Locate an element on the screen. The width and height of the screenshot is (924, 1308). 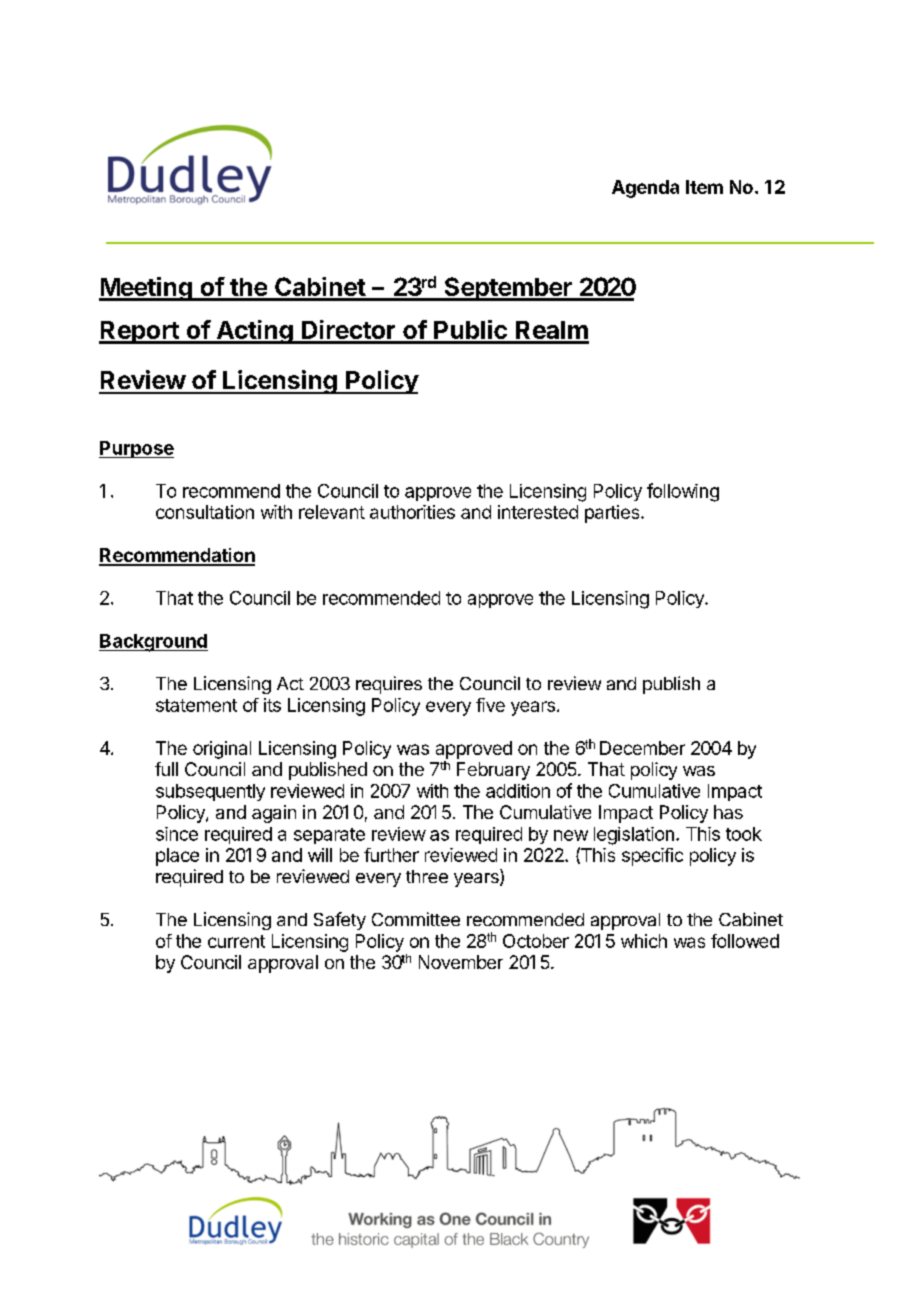
authorities is located at coordinates (412, 512).
